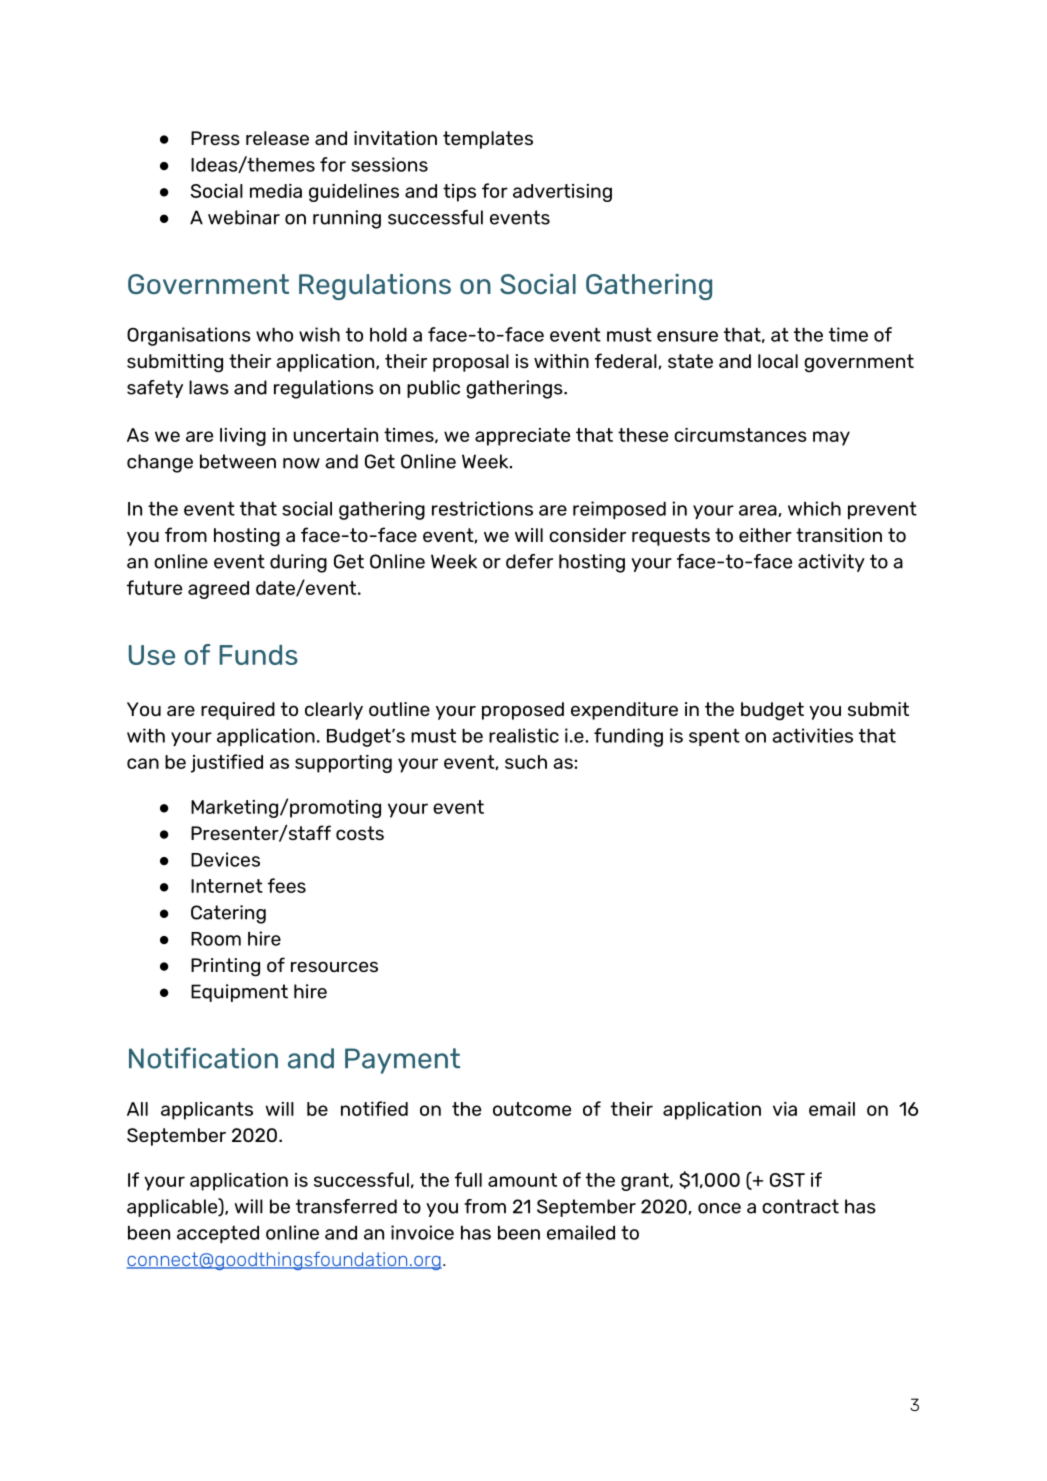 The image size is (1047, 1481). I want to click on full, so click(468, 1179).
